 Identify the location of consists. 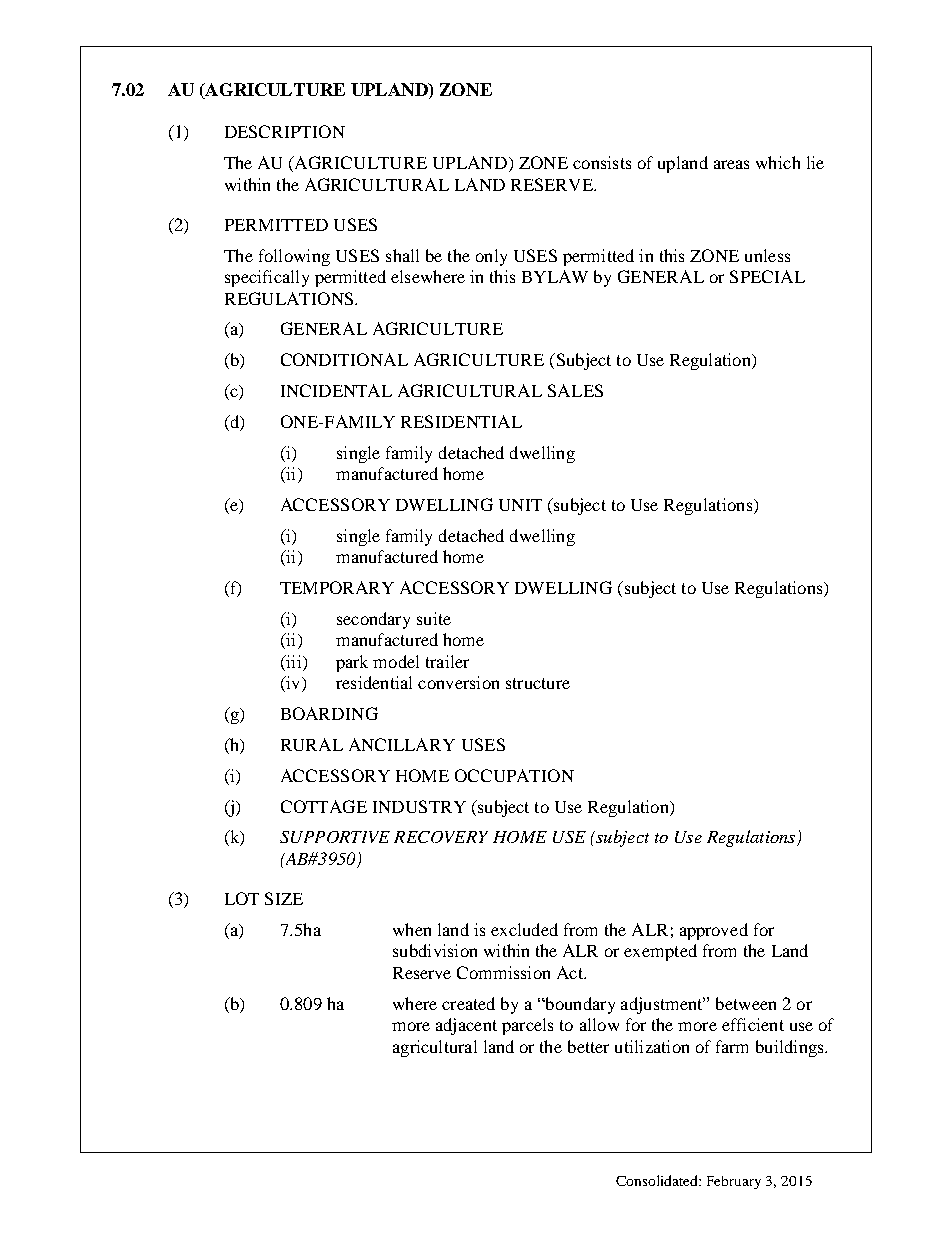
(602, 162).
